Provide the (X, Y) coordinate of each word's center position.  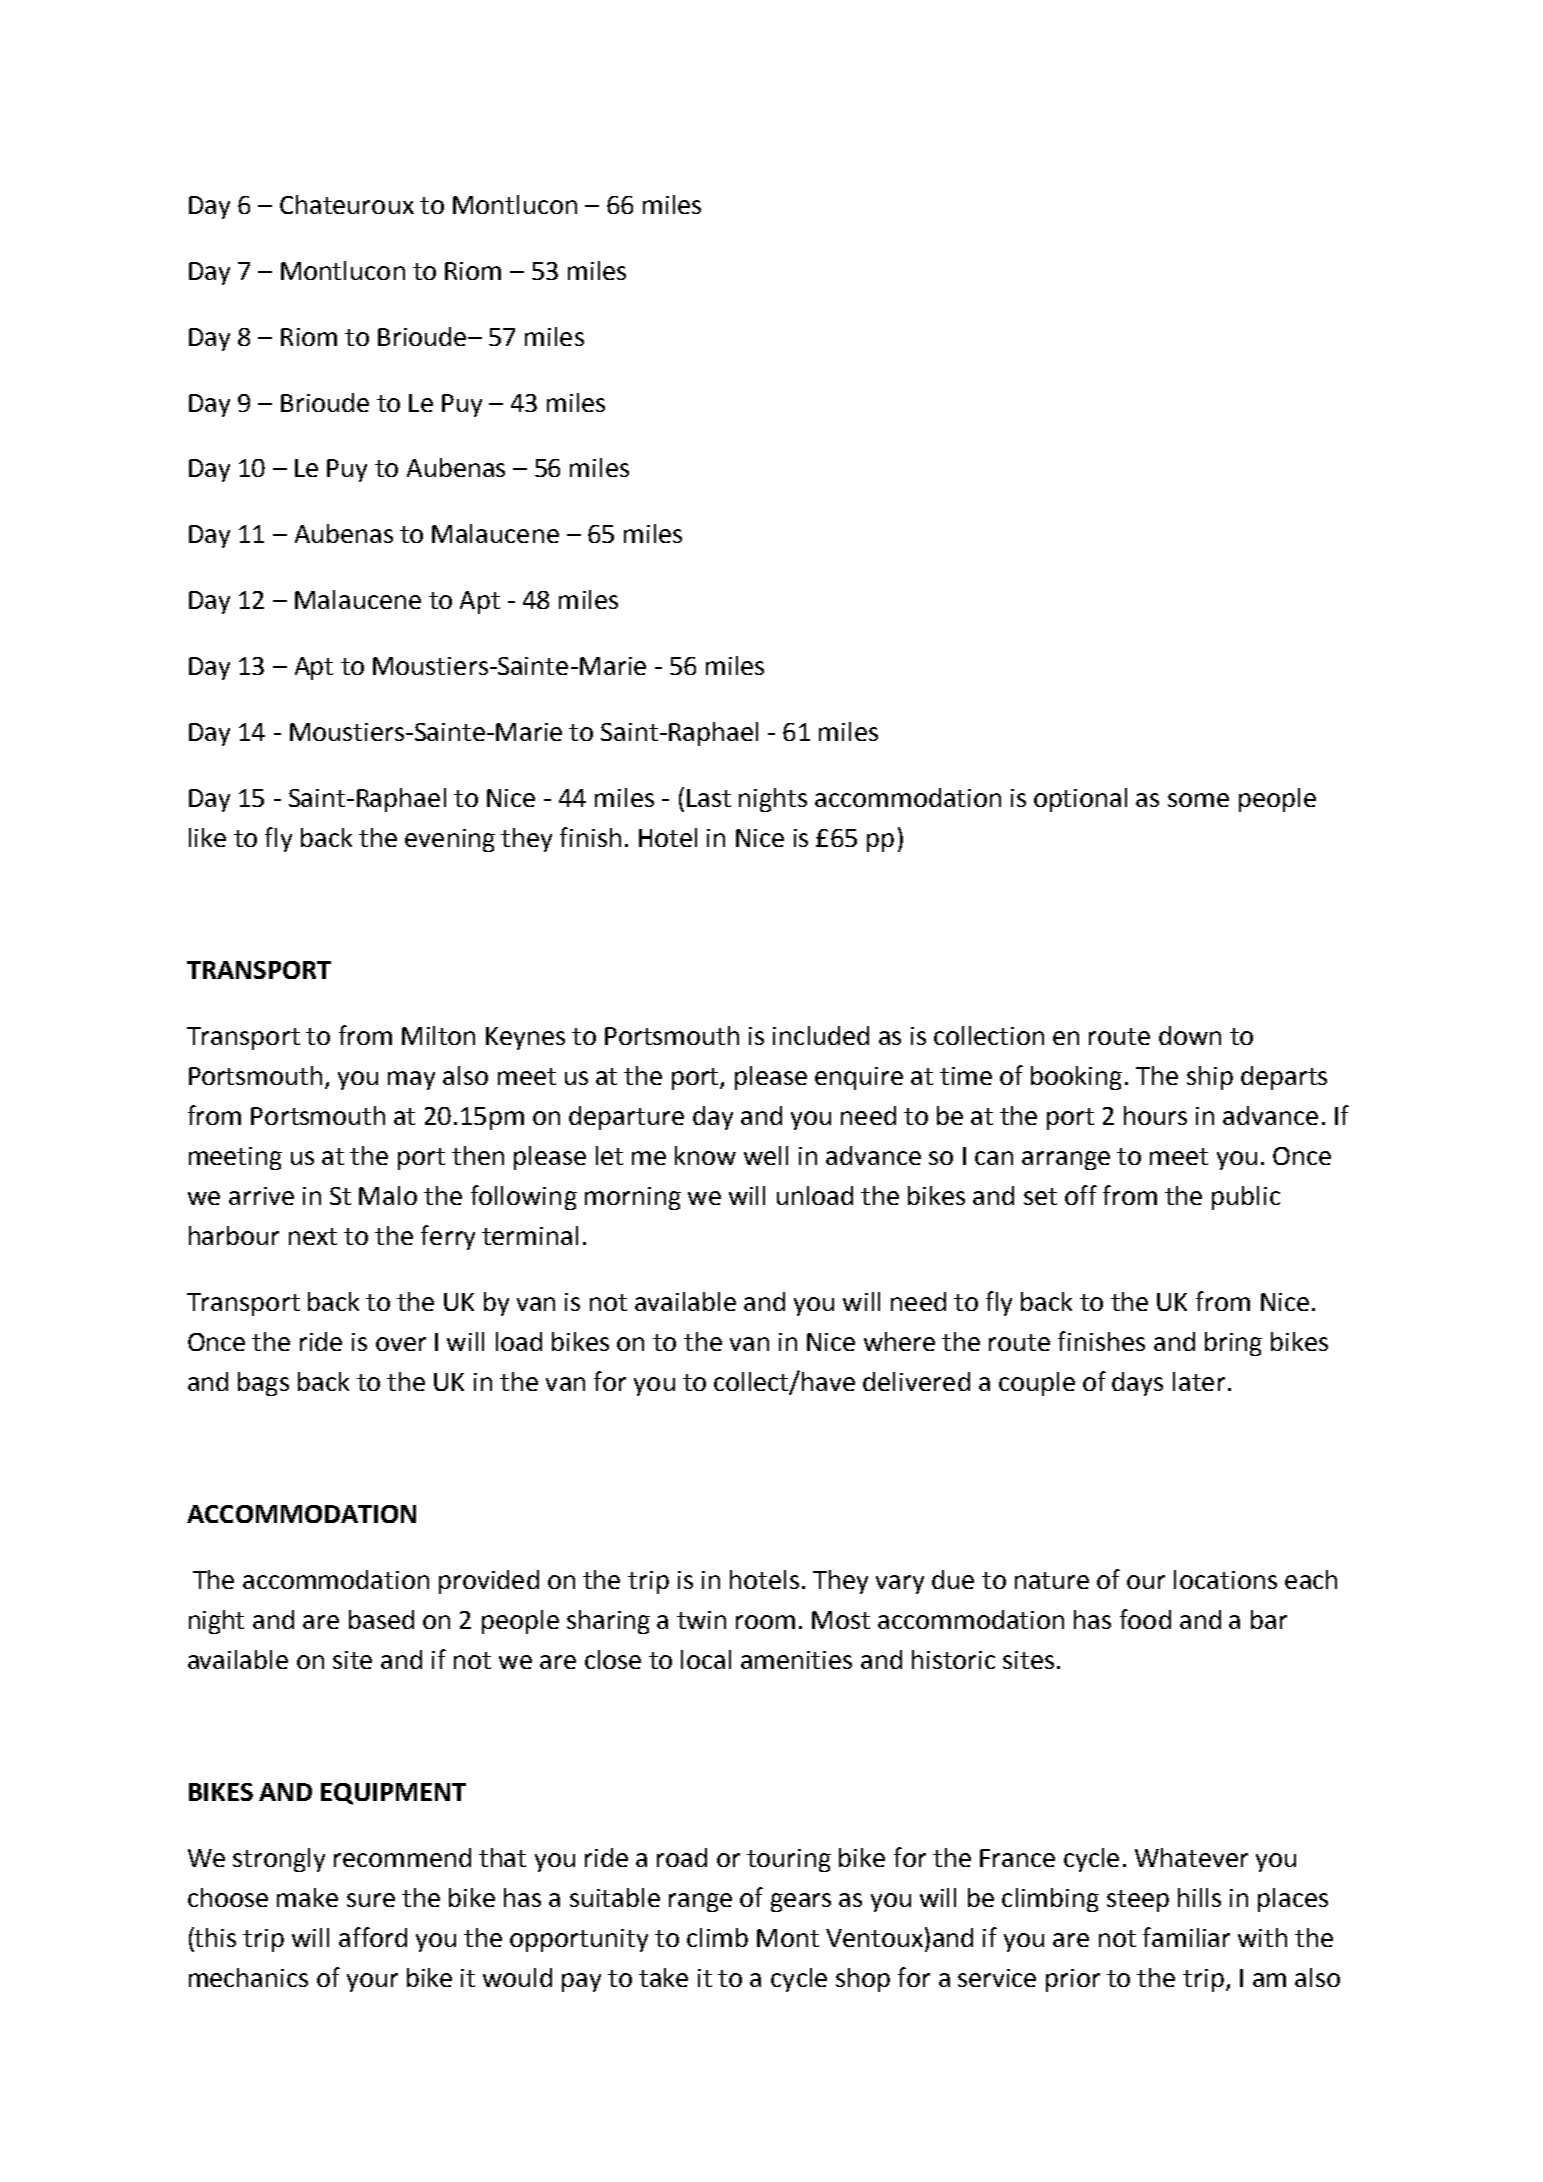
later (1199, 1381)
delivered (916, 1381)
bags (263, 1384)
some (1198, 800)
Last (709, 798)
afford (373, 1937)
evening (450, 840)
